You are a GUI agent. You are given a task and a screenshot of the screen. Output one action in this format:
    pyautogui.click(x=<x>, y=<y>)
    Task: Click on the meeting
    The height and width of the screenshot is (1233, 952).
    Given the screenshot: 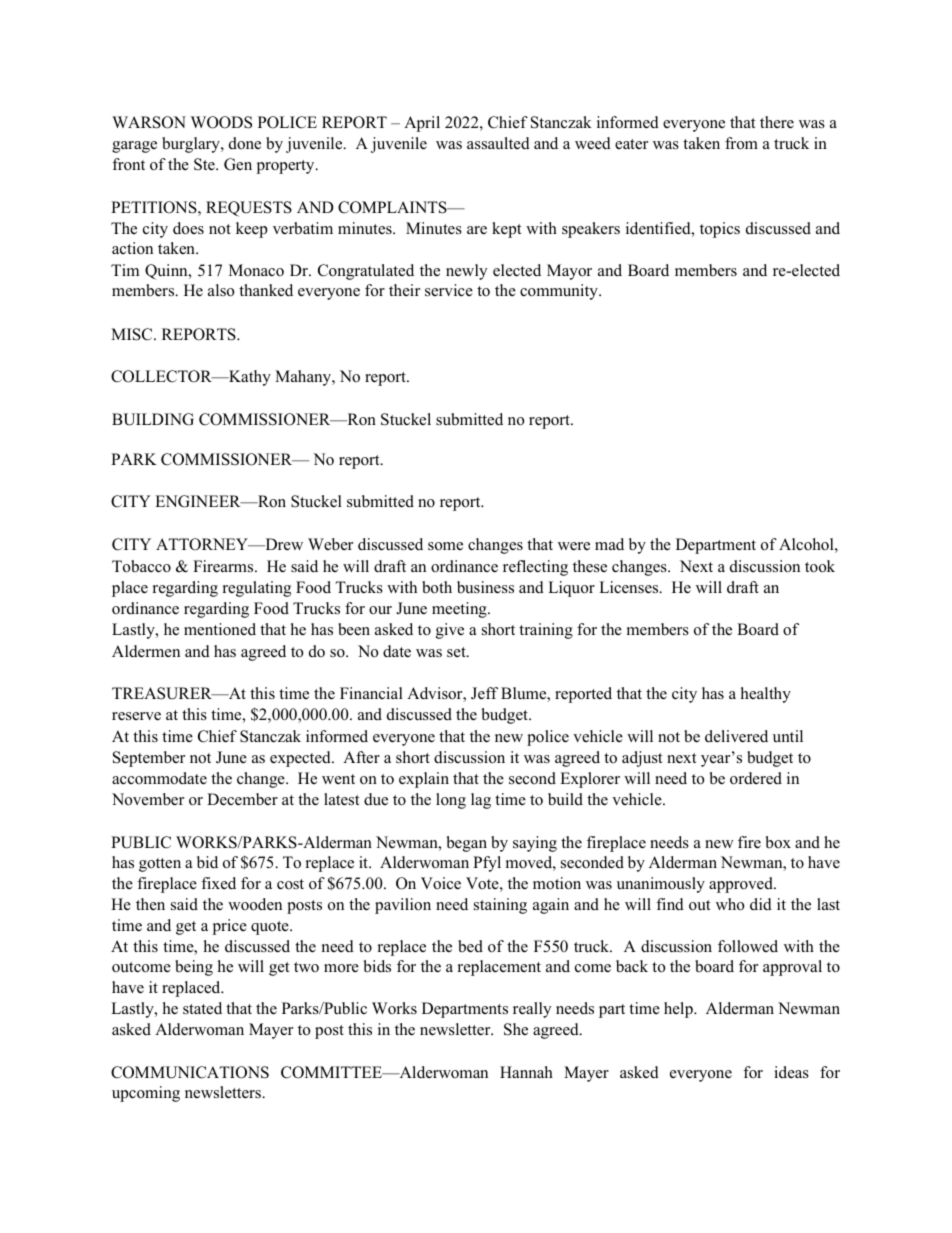 What is the action you would take?
    pyautogui.click(x=460, y=610)
